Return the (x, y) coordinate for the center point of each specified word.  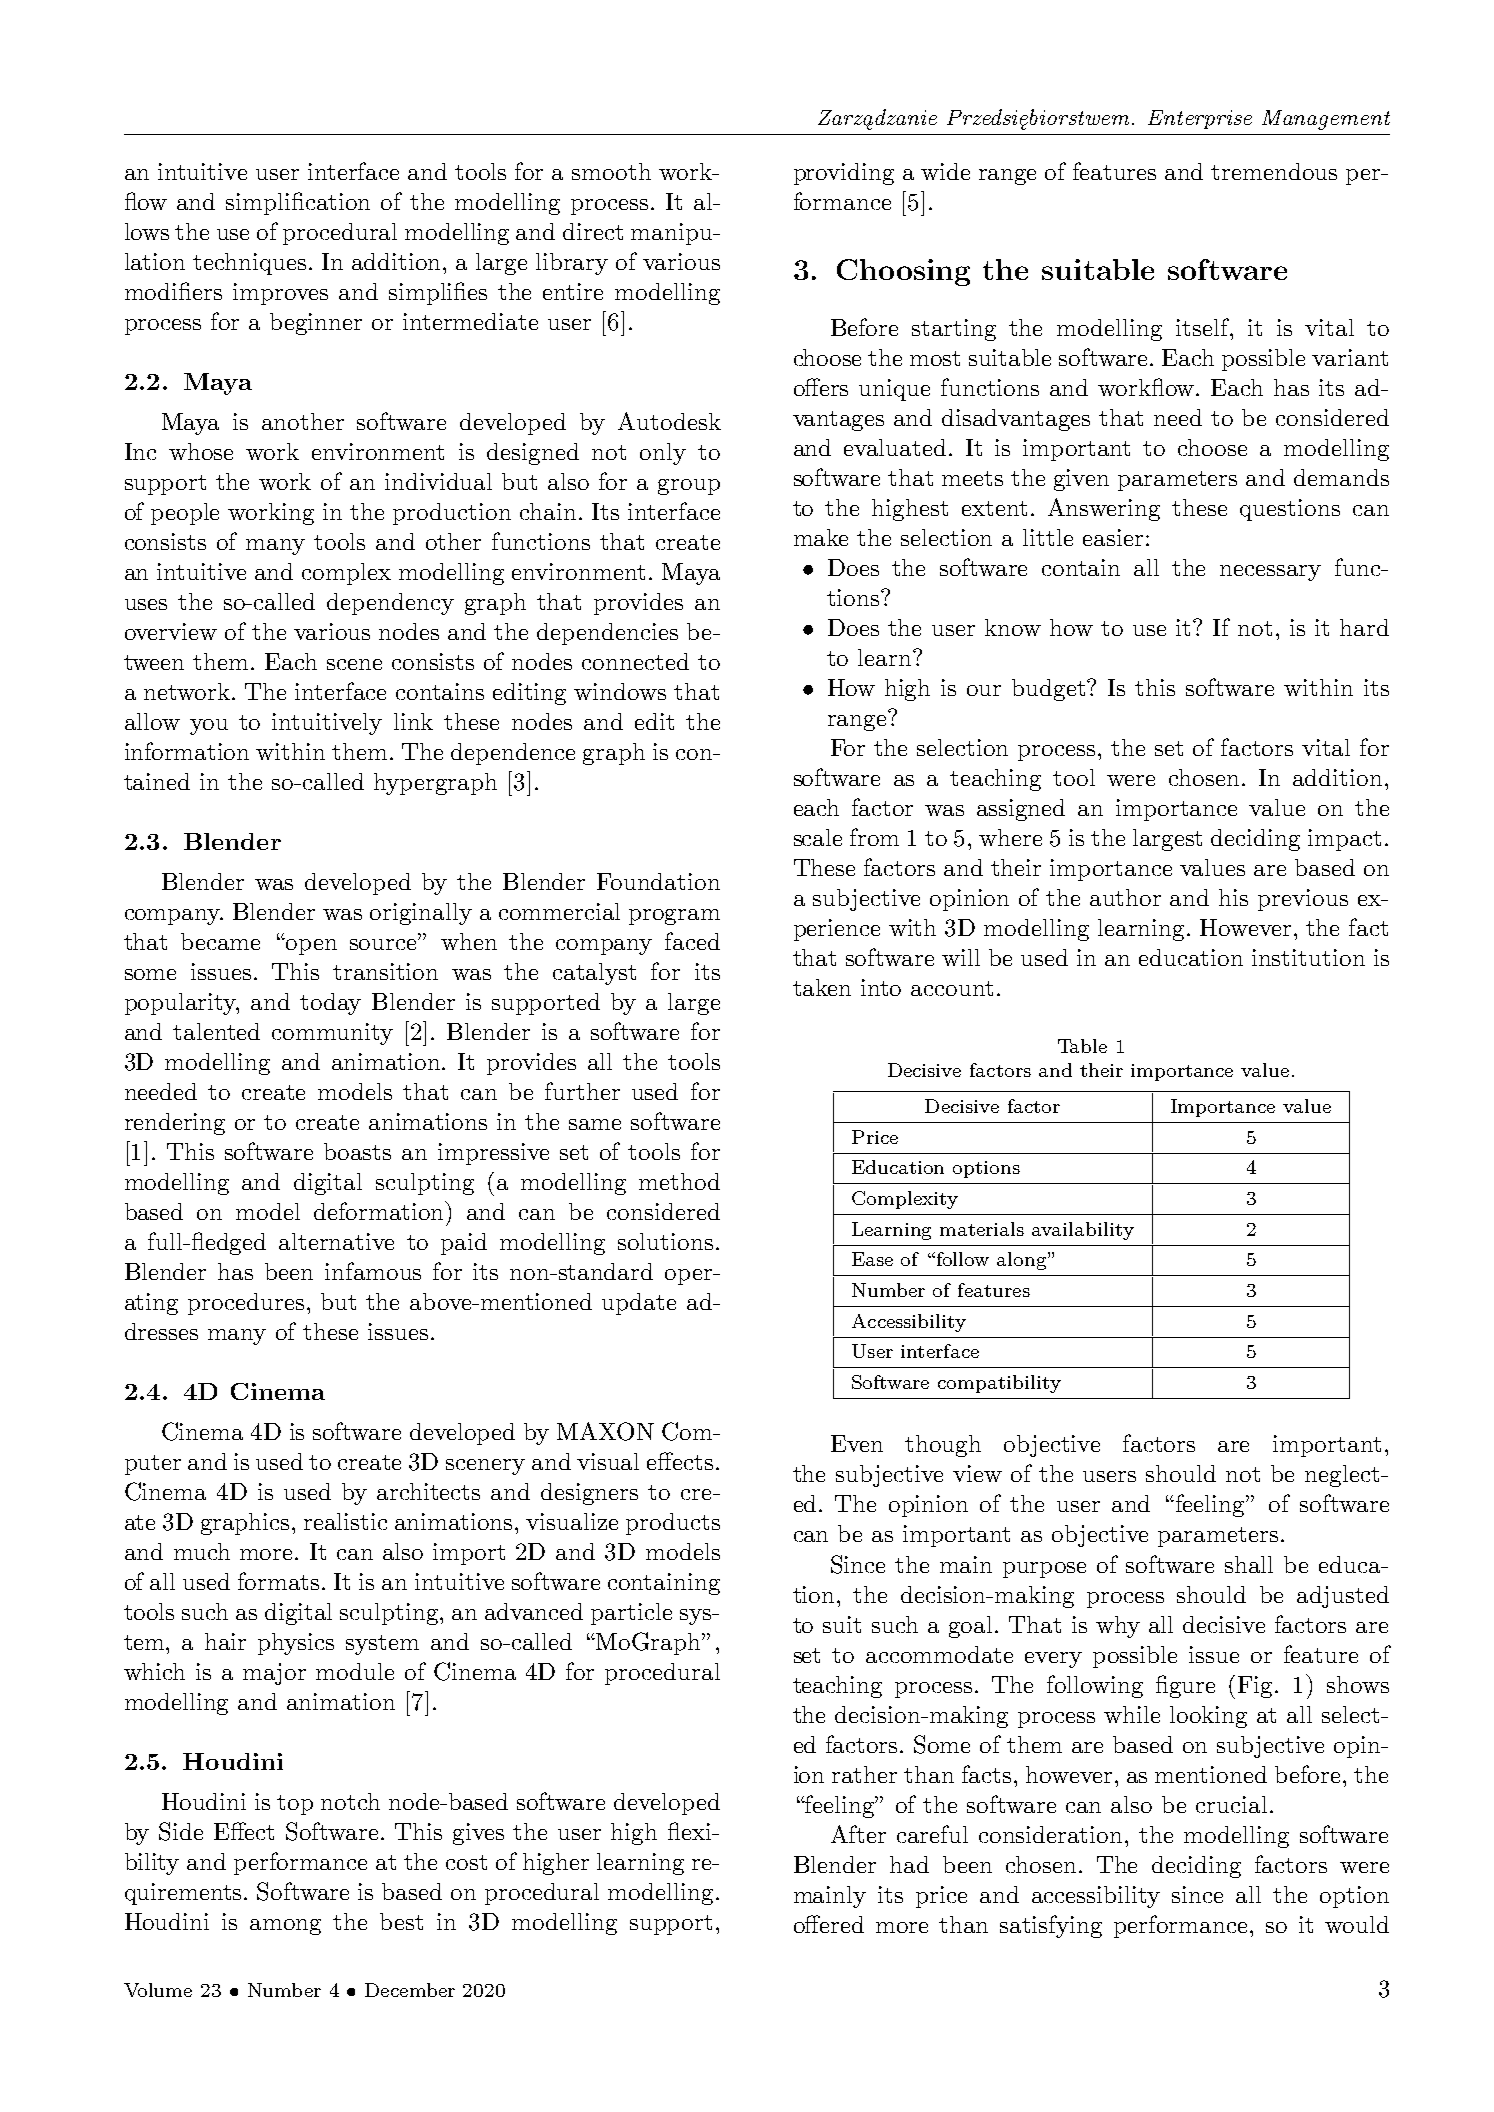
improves (280, 294)
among (285, 1927)
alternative (336, 1241)
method (679, 1181)
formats (278, 1581)
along (1023, 1261)
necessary (1270, 573)
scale (818, 837)
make (821, 537)
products (673, 1524)
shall (1249, 1564)
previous (1303, 900)
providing (844, 174)
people (185, 514)
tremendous (1274, 171)
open (310, 946)
